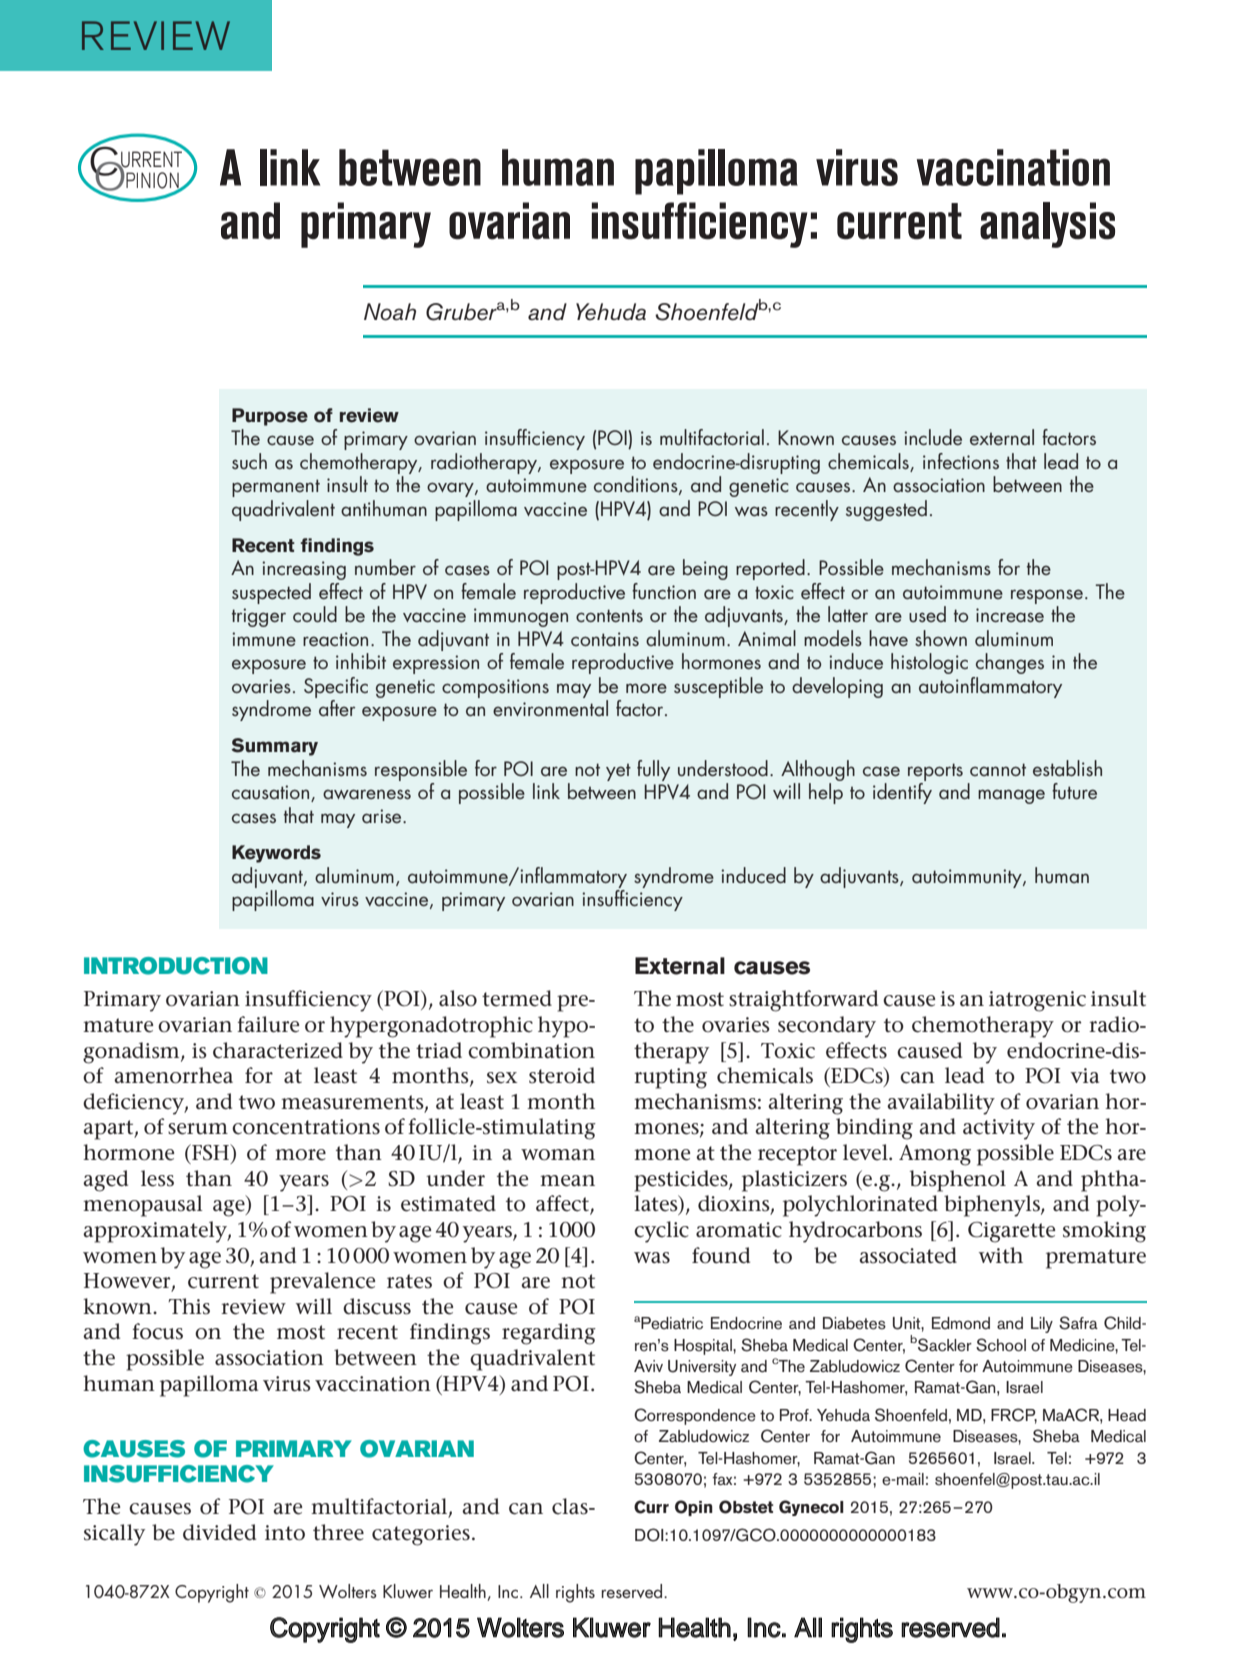 The image size is (1258, 1675). Describe the element at coordinates (993, 1206) in the screenshot. I see `biphenyls` at that location.
